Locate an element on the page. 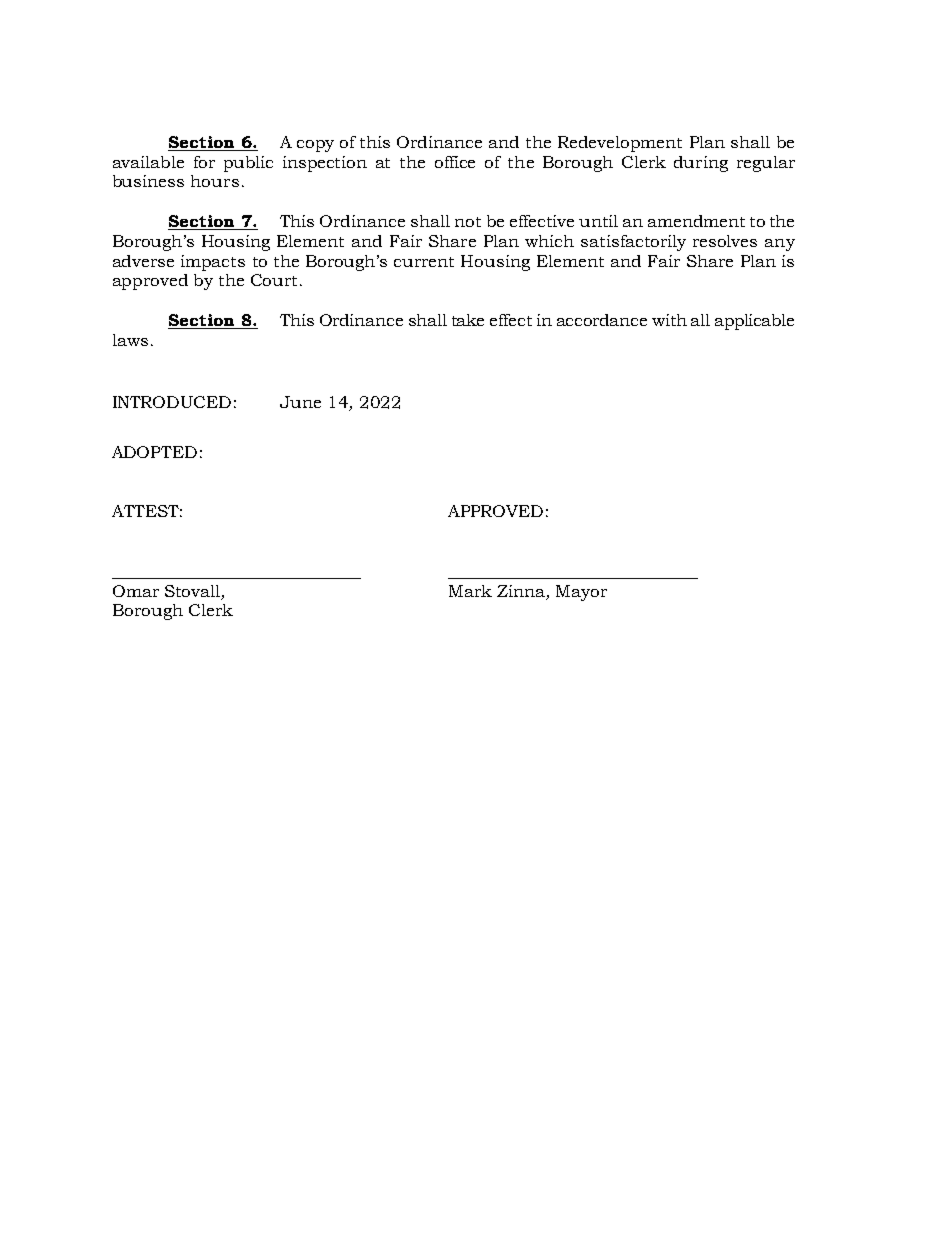 The image size is (952, 1233). office is located at coordinates (455, 162).
